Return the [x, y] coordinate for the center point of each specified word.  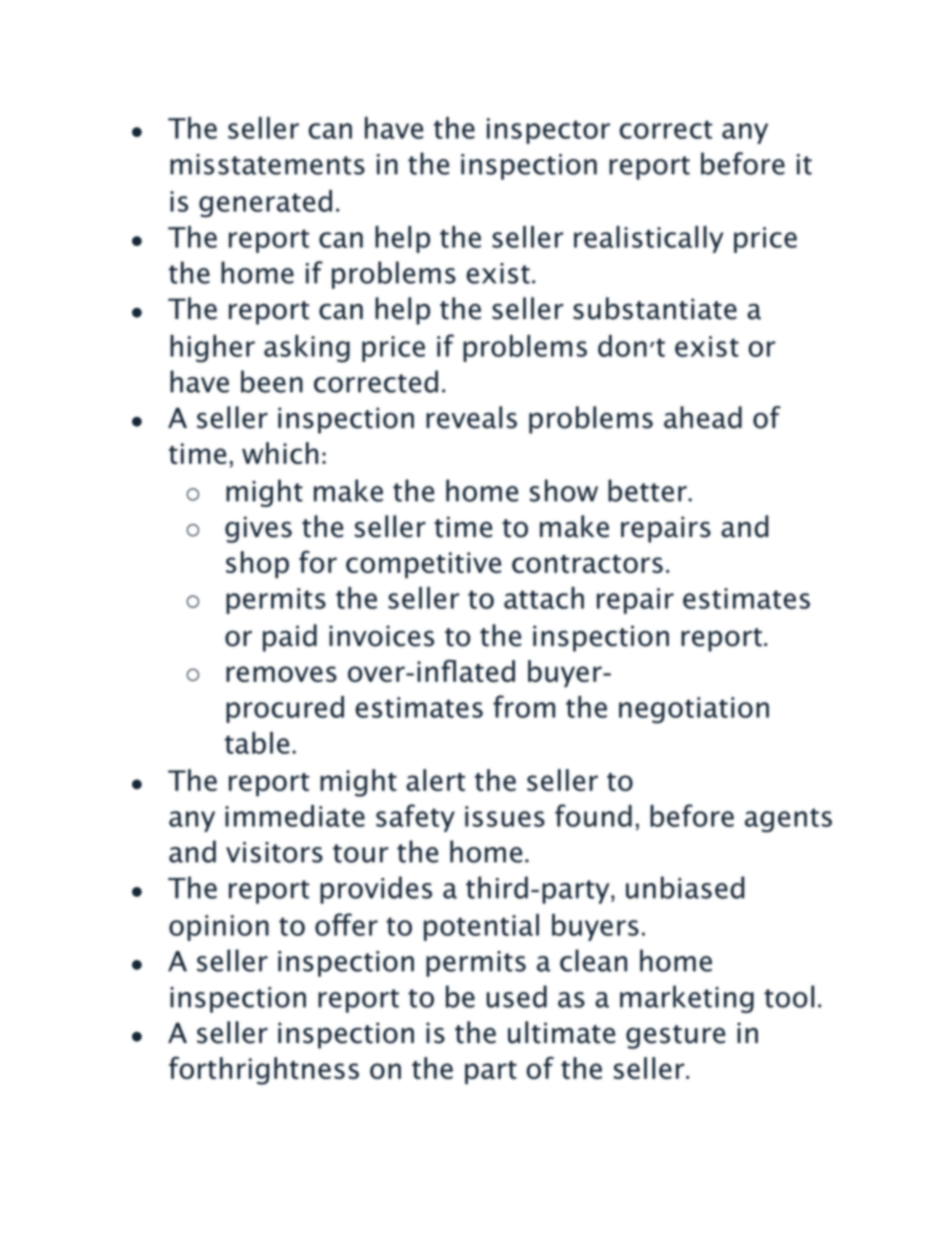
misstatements [267, 164]
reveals [471, 417]
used [516, 996]
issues [505, 816]
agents [788, 820]
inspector [548, 131]
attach [544, 598]
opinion [219, 928]
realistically [648, 239]
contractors [587, 564]
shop [257, 564]
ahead [703, 417]
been [272, 381]
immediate [295, 816]
